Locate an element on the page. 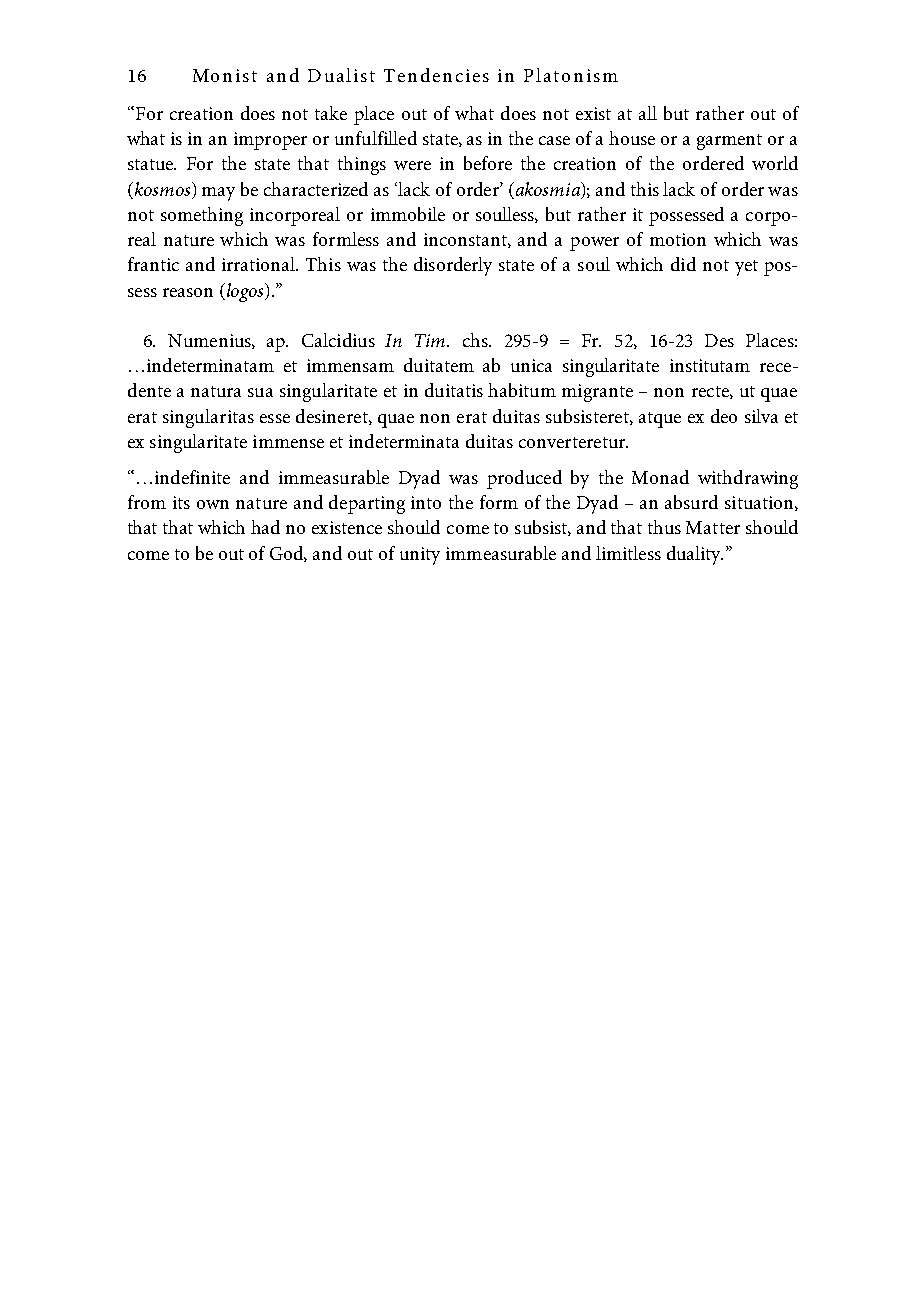  natura is located at coordinates (216, 391).
